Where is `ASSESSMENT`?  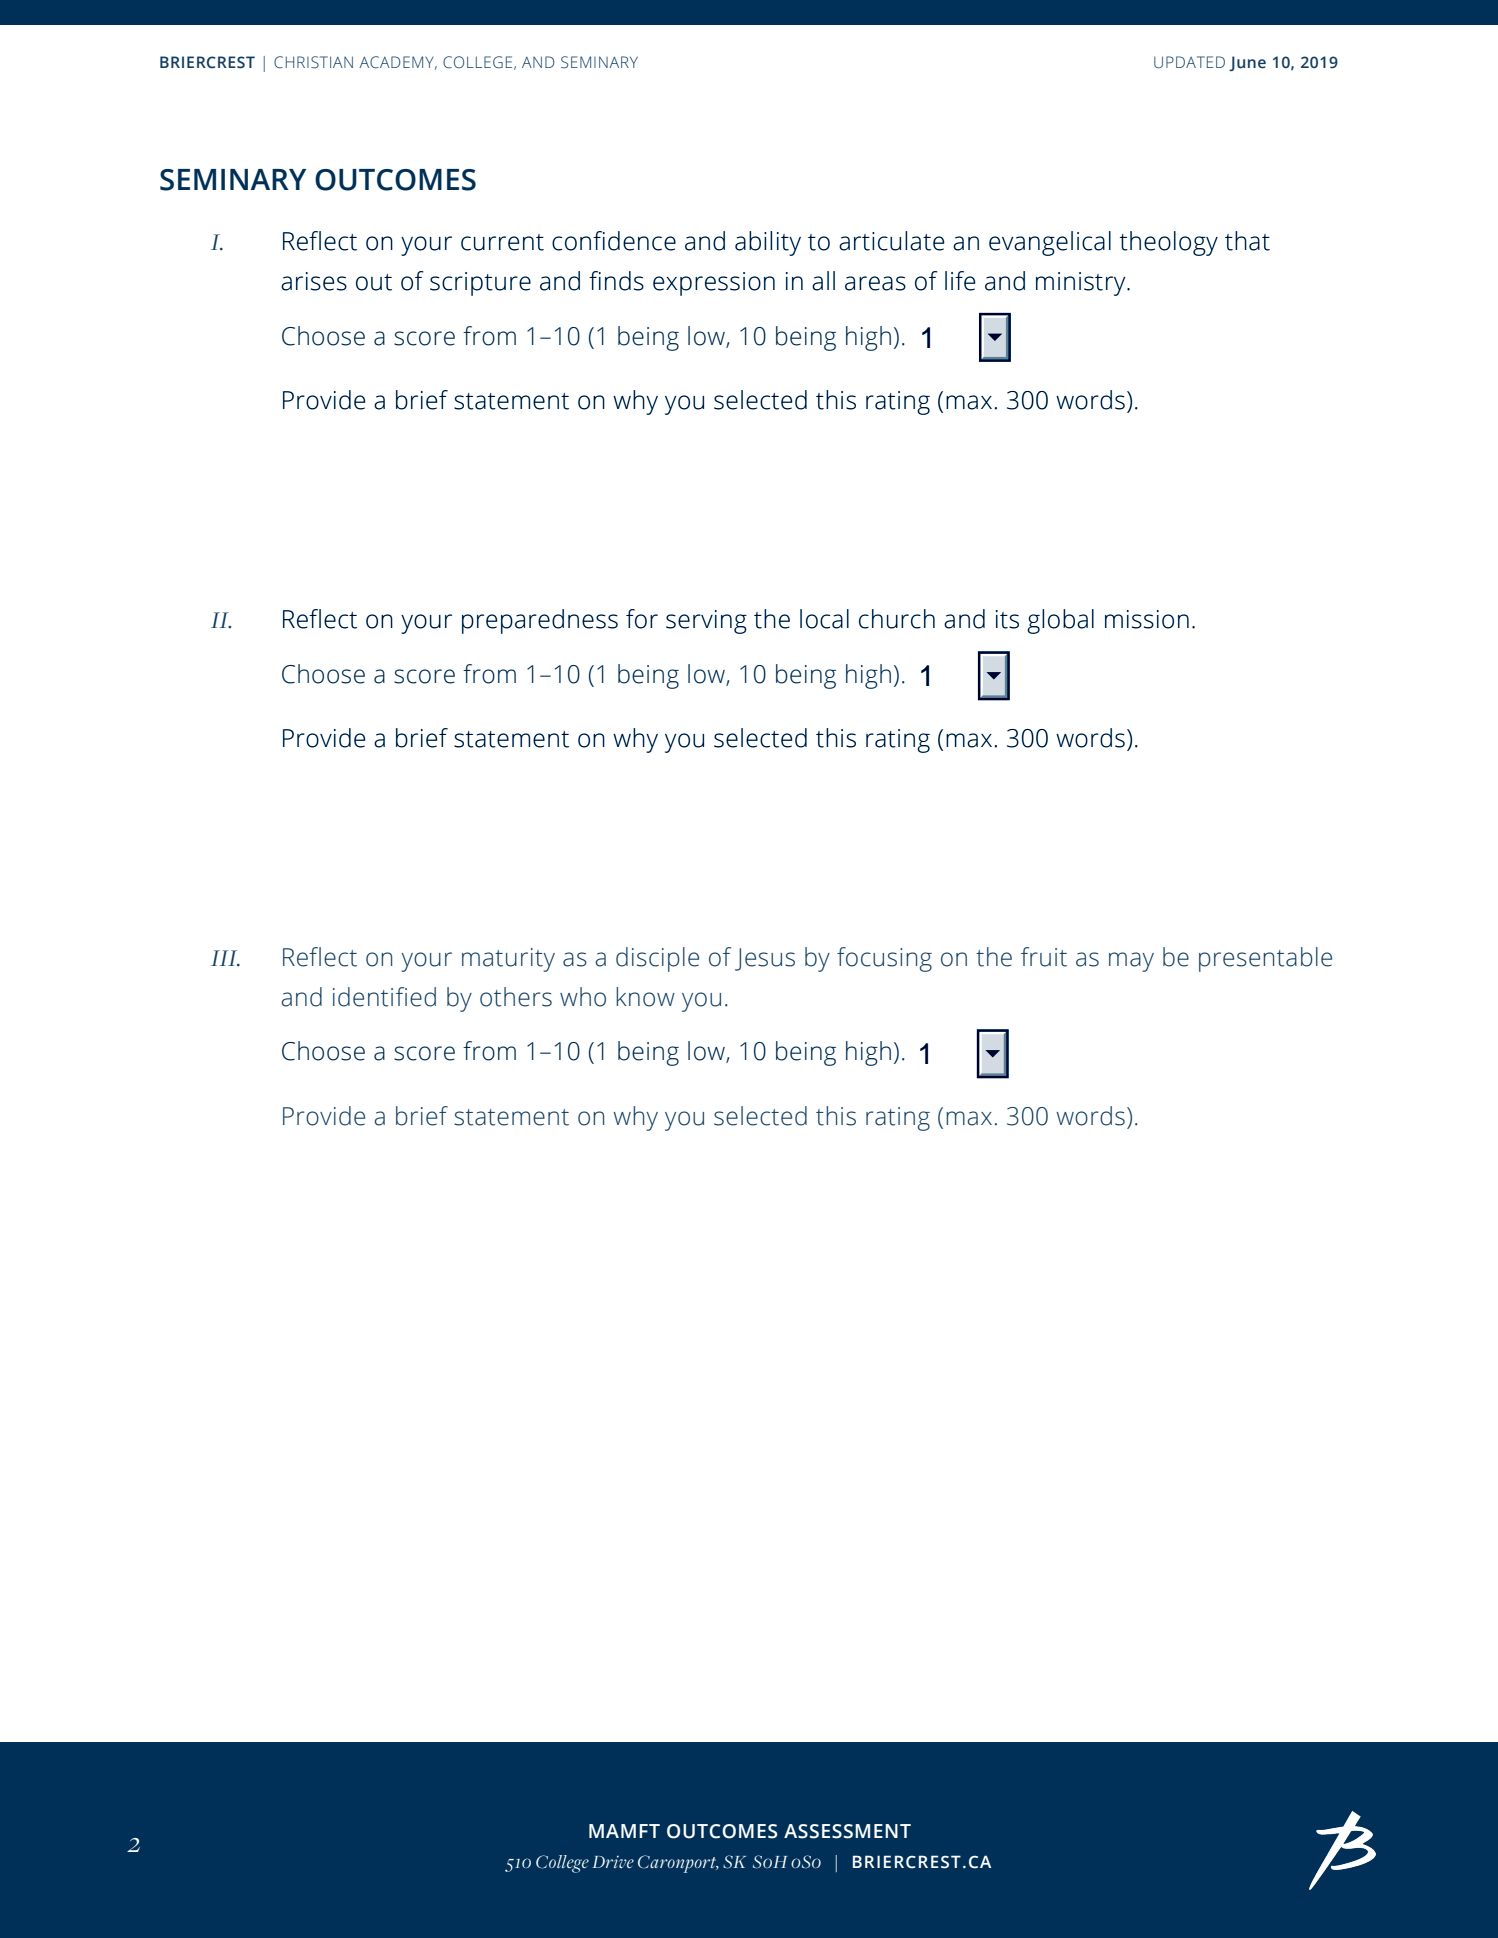
ASSESSMENT is located at coordinates (847, 1831).
